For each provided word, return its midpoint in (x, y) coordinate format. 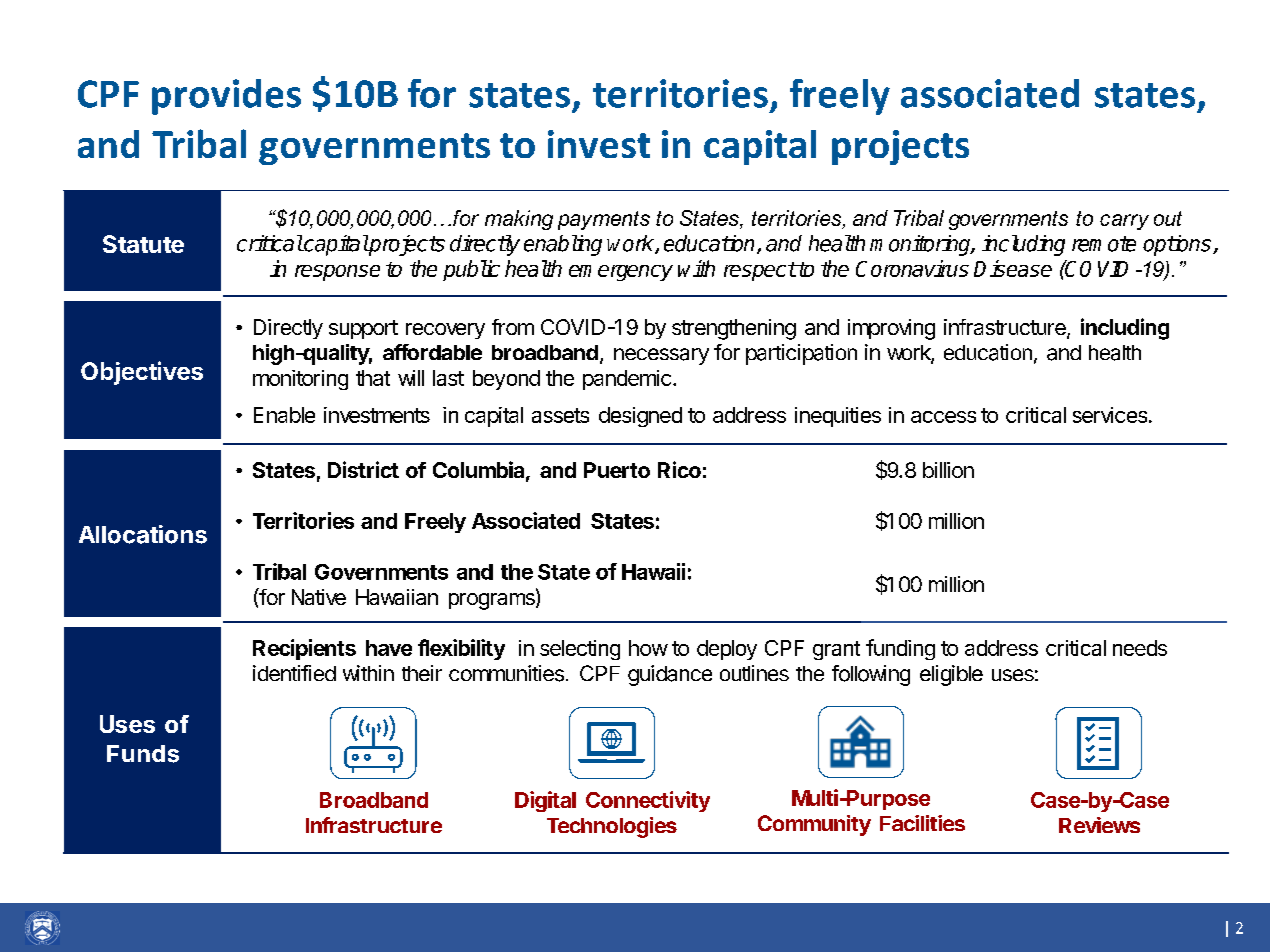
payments (604, 220)
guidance (670, 675)
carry (1124, 222)
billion (948, 470)
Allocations (143, 534)
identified (294, 673)
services (1111, 415)
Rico (679, 469)
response (337, 273)
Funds (143, 754)
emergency (621, 273)
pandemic (627, 380)
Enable (284, 415)
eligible (951, 675)
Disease (1013, 268)
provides (226, 97)
